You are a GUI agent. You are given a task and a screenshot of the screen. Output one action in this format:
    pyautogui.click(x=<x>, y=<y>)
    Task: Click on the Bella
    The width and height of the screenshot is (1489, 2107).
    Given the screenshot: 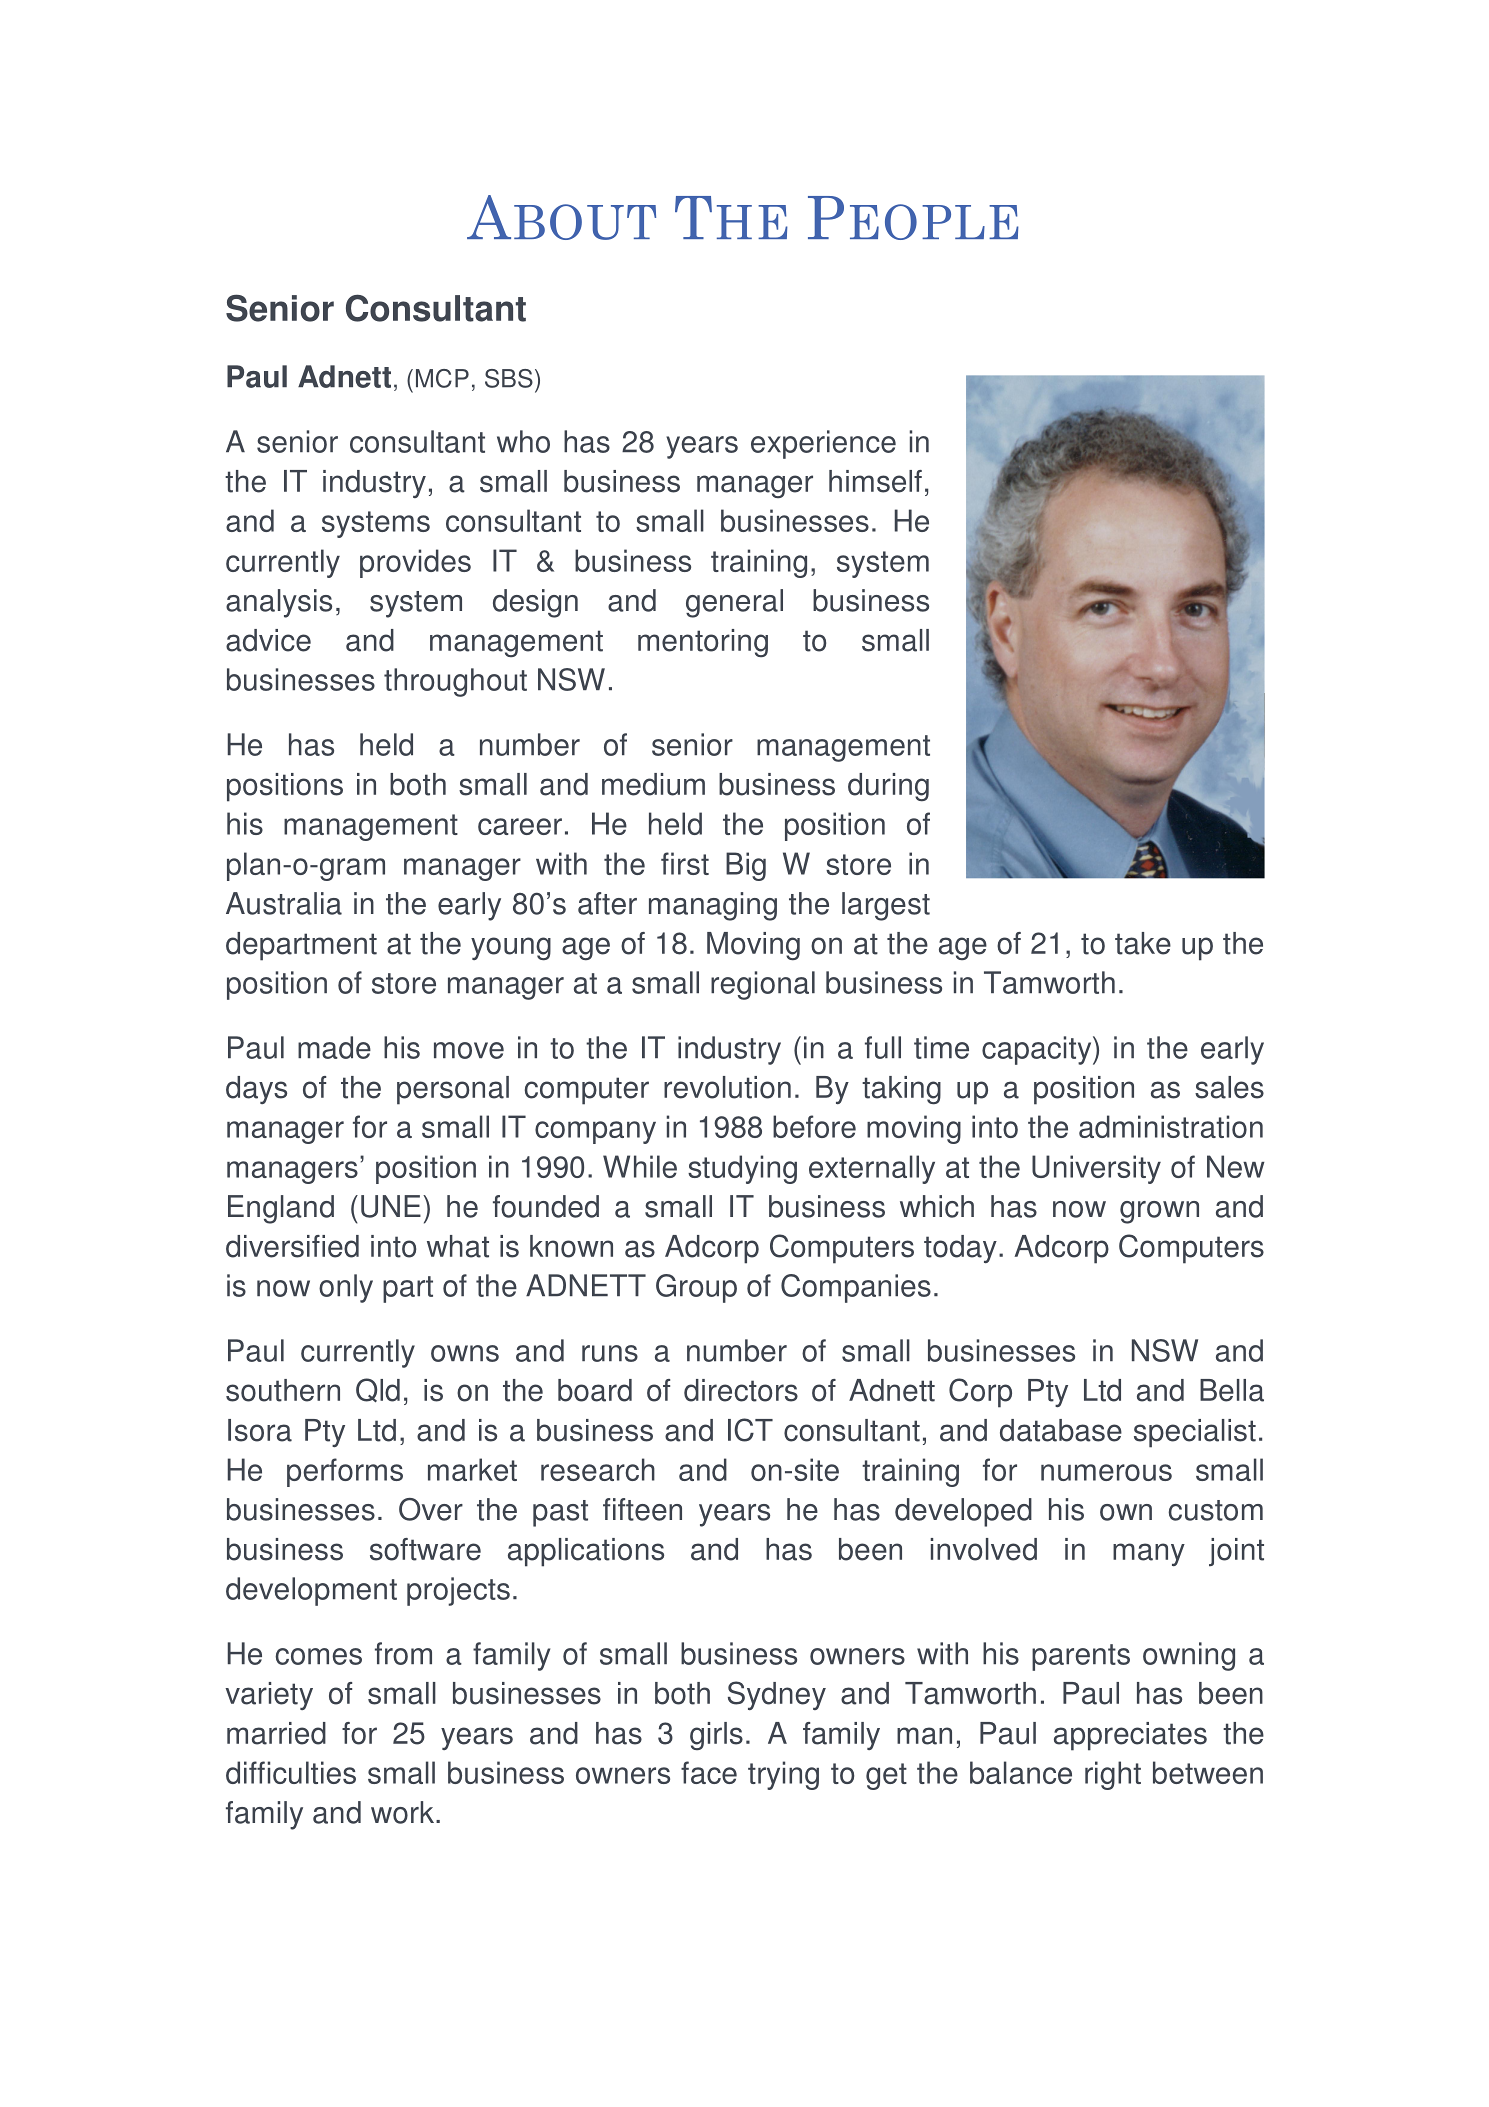 What is the action you would take?
    pyautogui.click(x=1232, y=1390)
